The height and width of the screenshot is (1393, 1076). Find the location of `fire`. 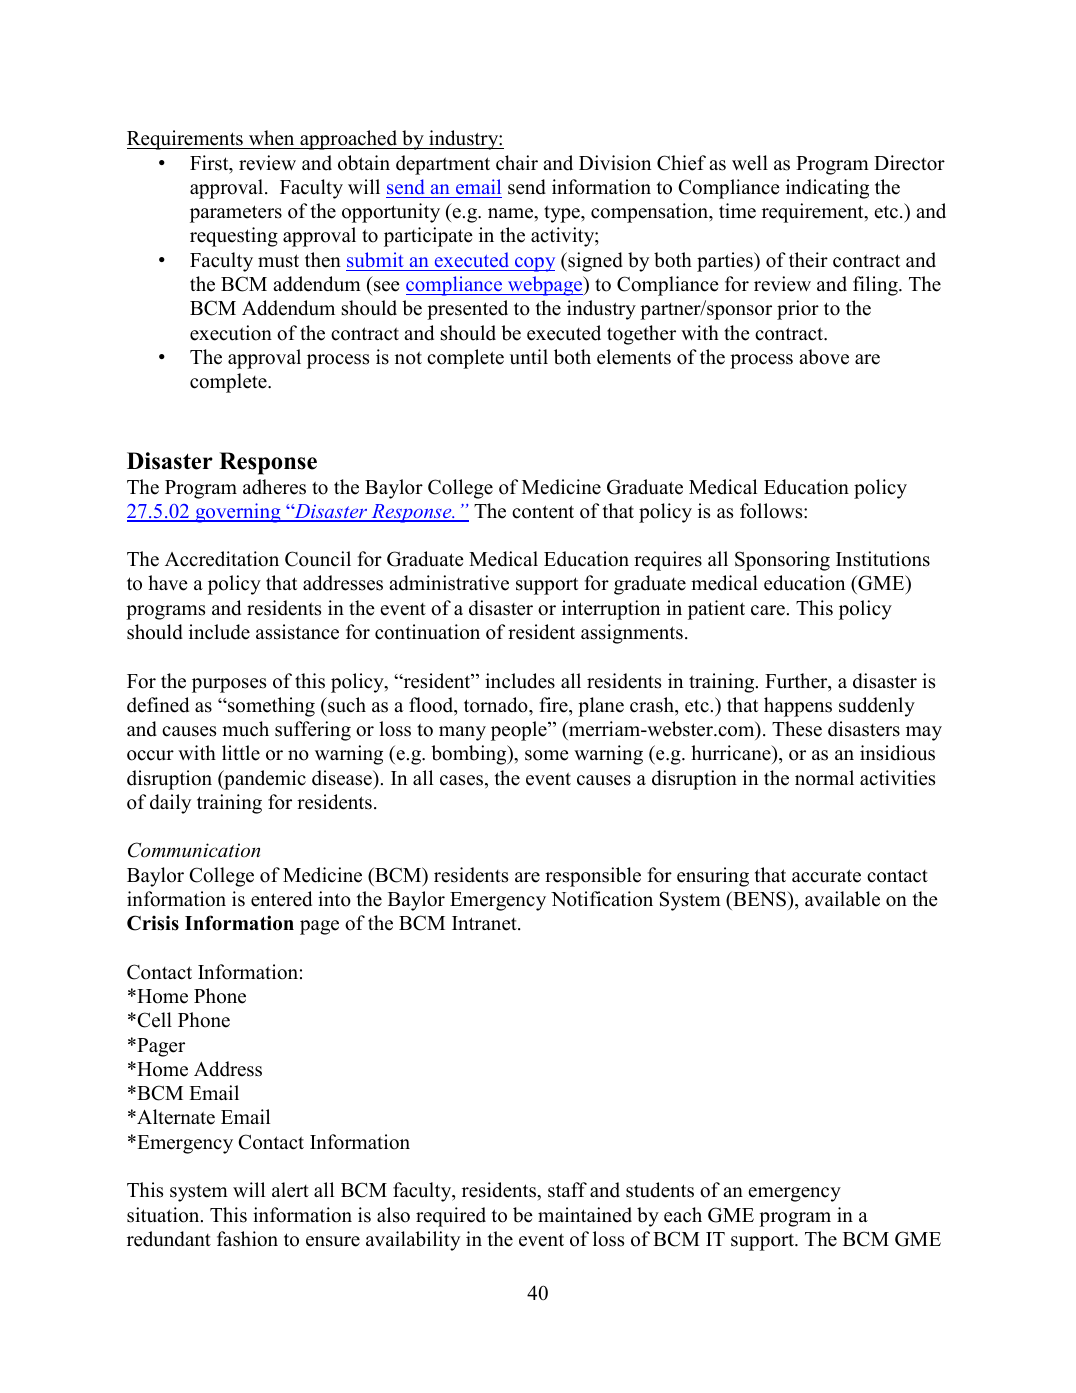

fire is located at coordinates (554, 705).
